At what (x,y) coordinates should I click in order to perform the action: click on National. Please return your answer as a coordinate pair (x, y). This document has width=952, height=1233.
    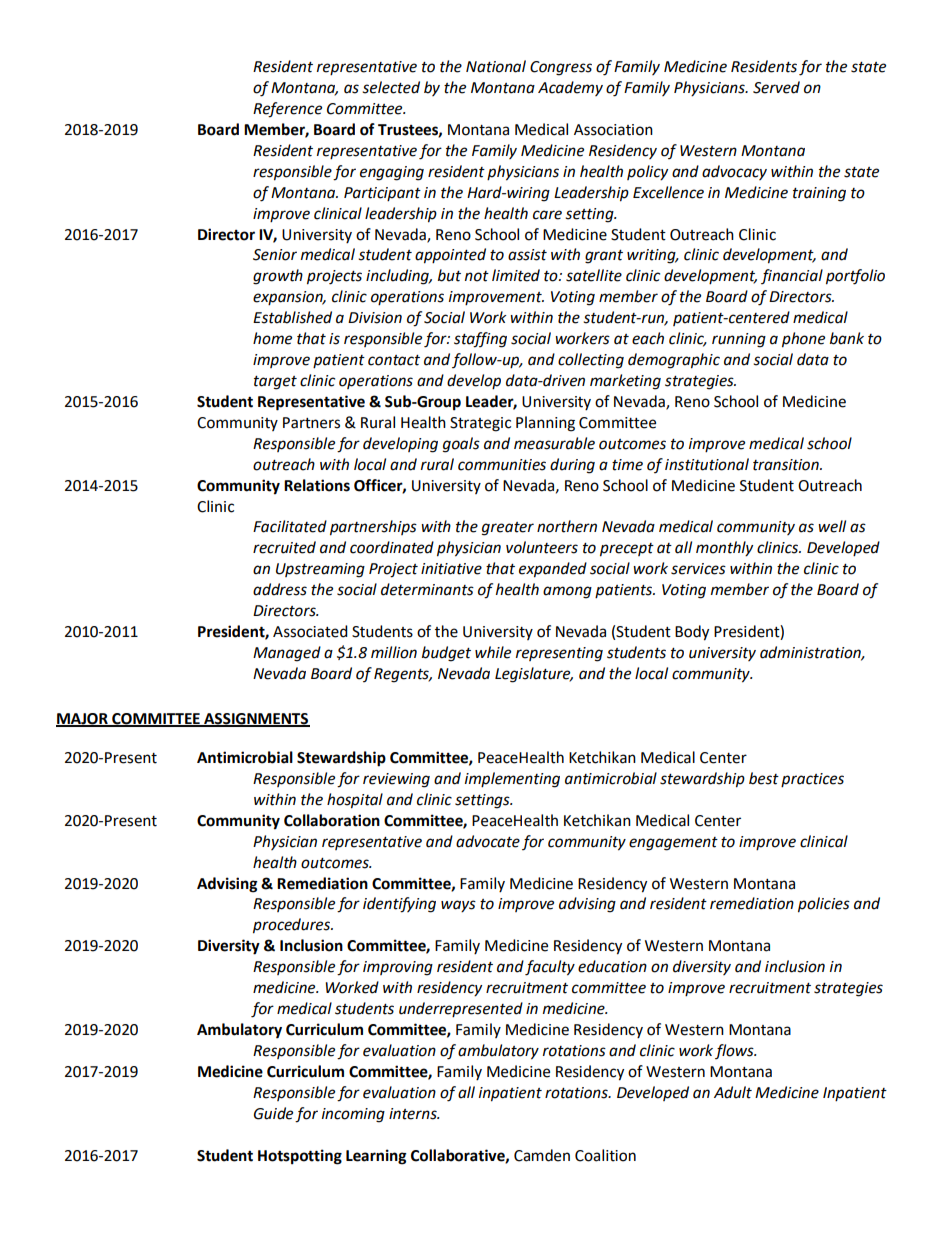
    Looking at the image, I should click on (496, 66).
